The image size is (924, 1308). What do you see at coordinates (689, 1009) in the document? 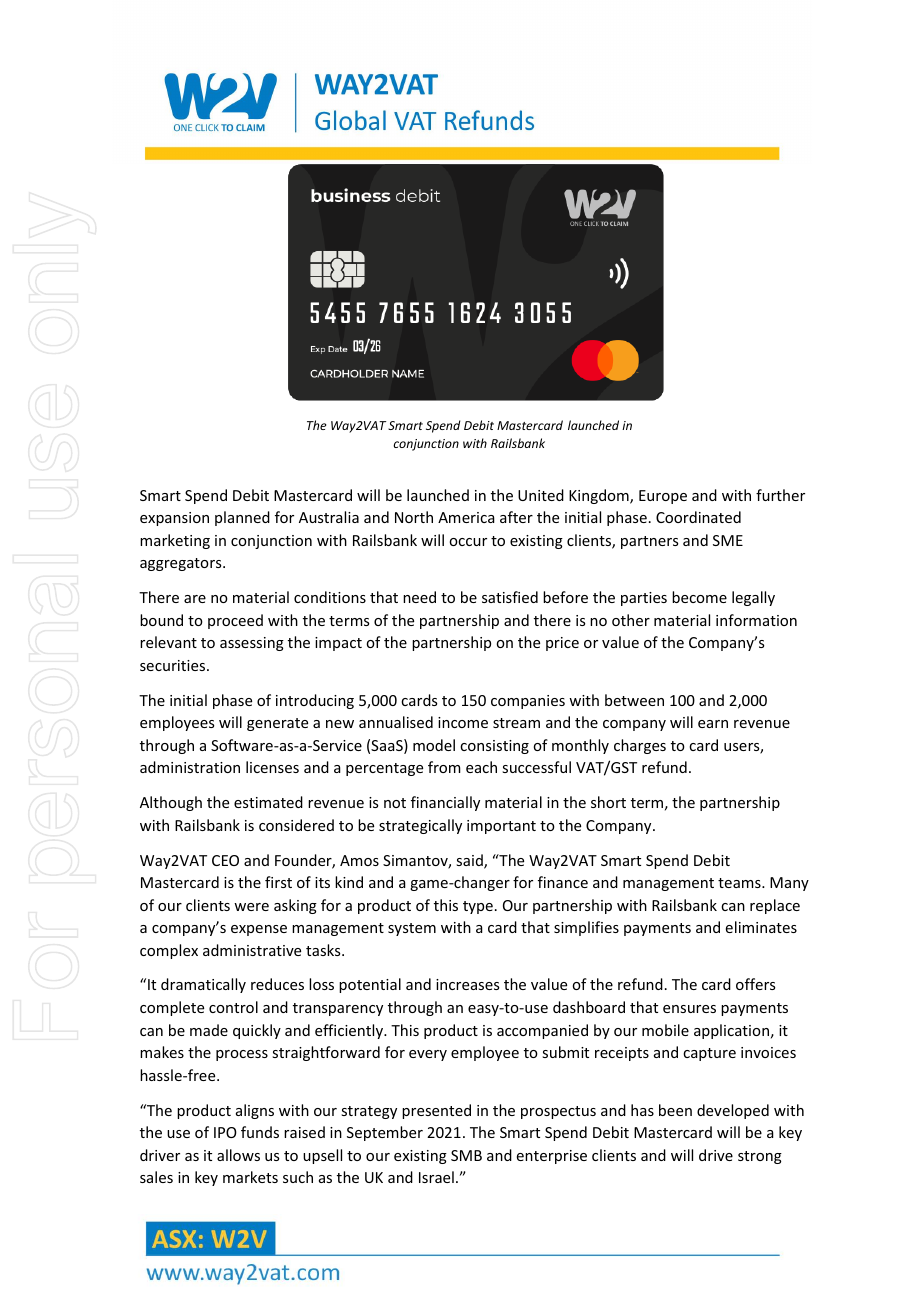
I see `ensures` at bounding box center [689, 1009].
